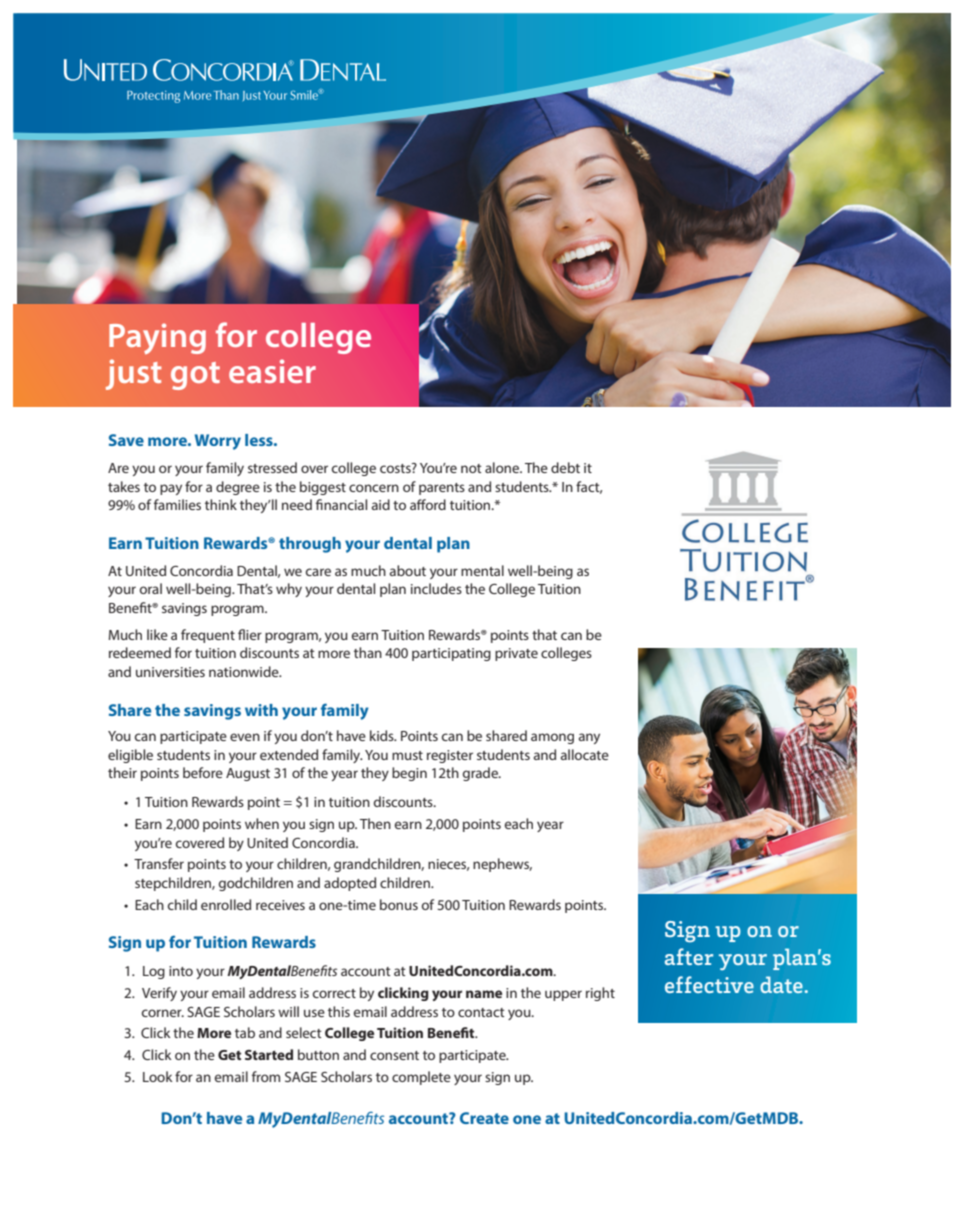  I want to click on easier, so click(272, 371).
